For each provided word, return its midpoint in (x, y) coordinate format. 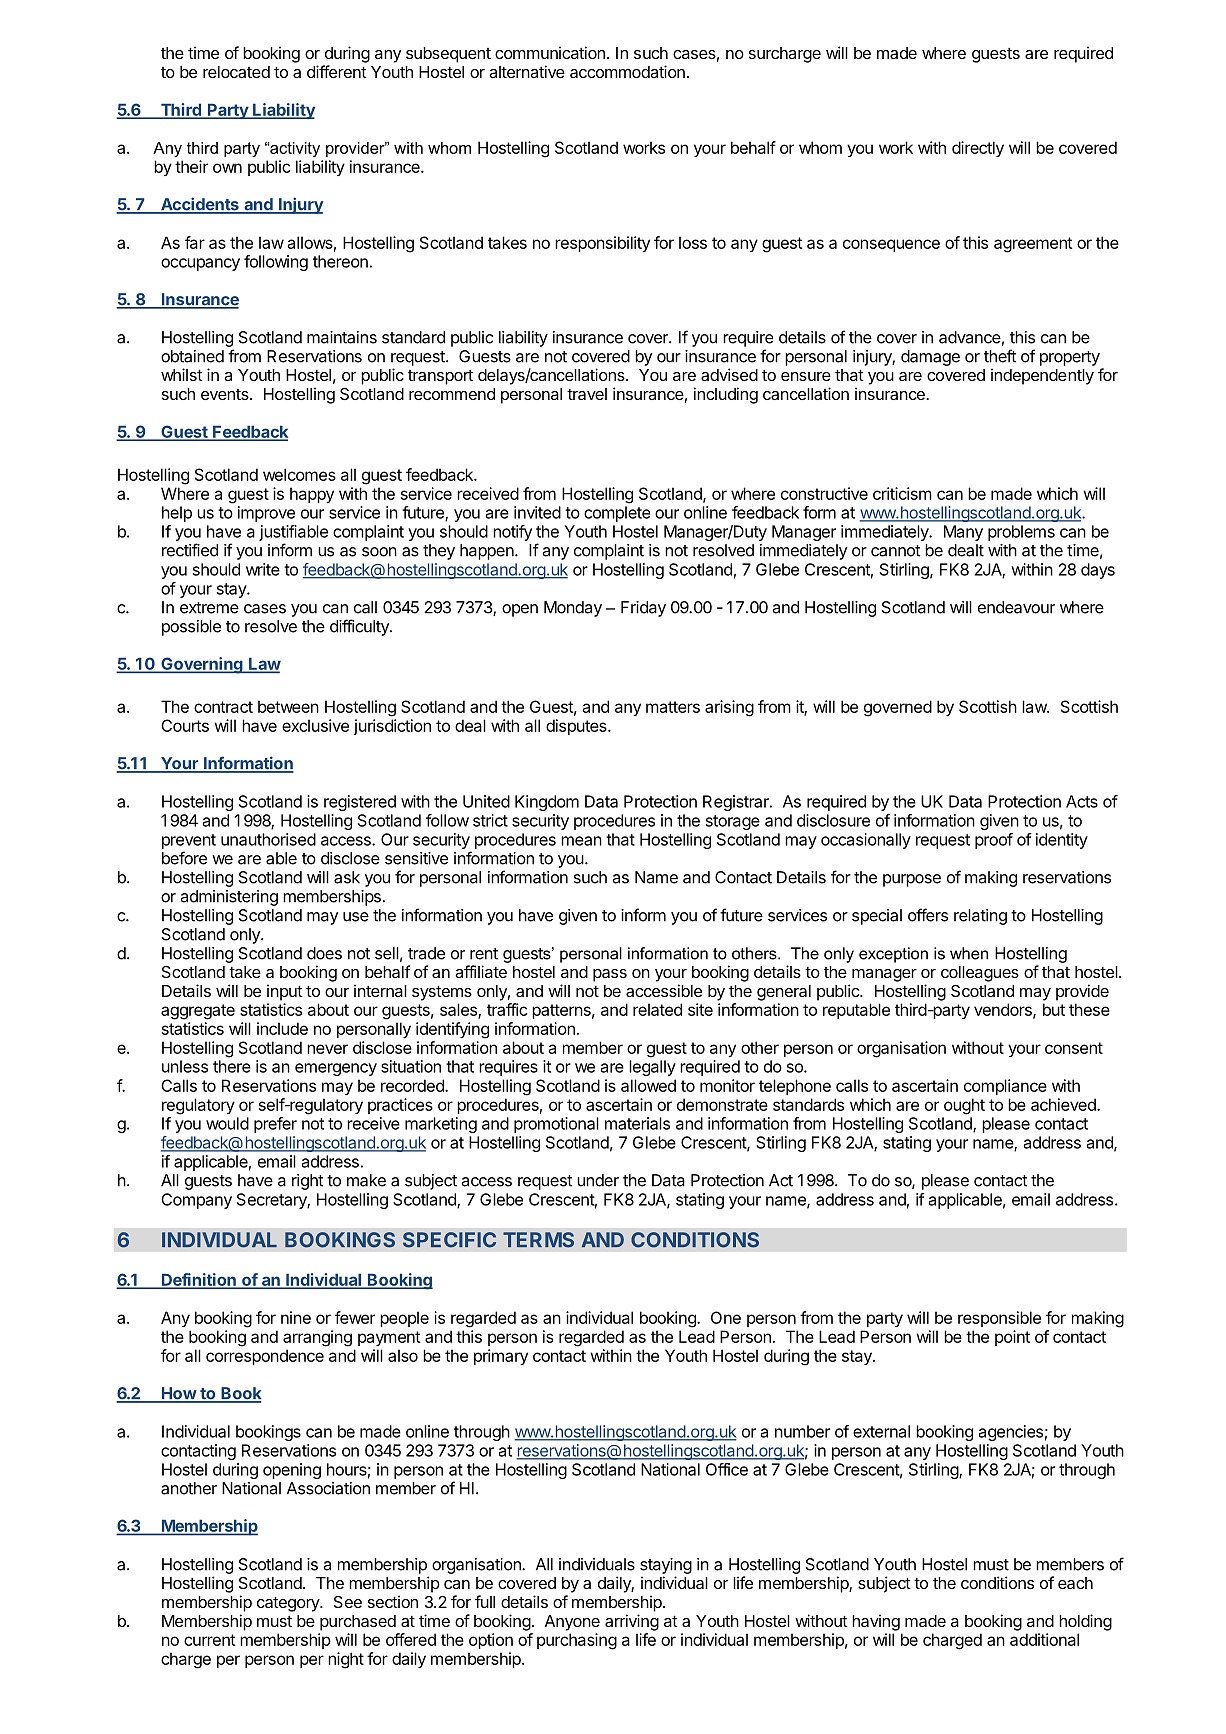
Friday (643, 609)
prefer (275, 1125)
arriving (632, 1622)
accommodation (627, 71)
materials (637, 1123)
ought (964, 1106)
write (263, 569)
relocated (236, 72)
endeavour (1016, 607)
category (289, 1604)
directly (978, 149)
